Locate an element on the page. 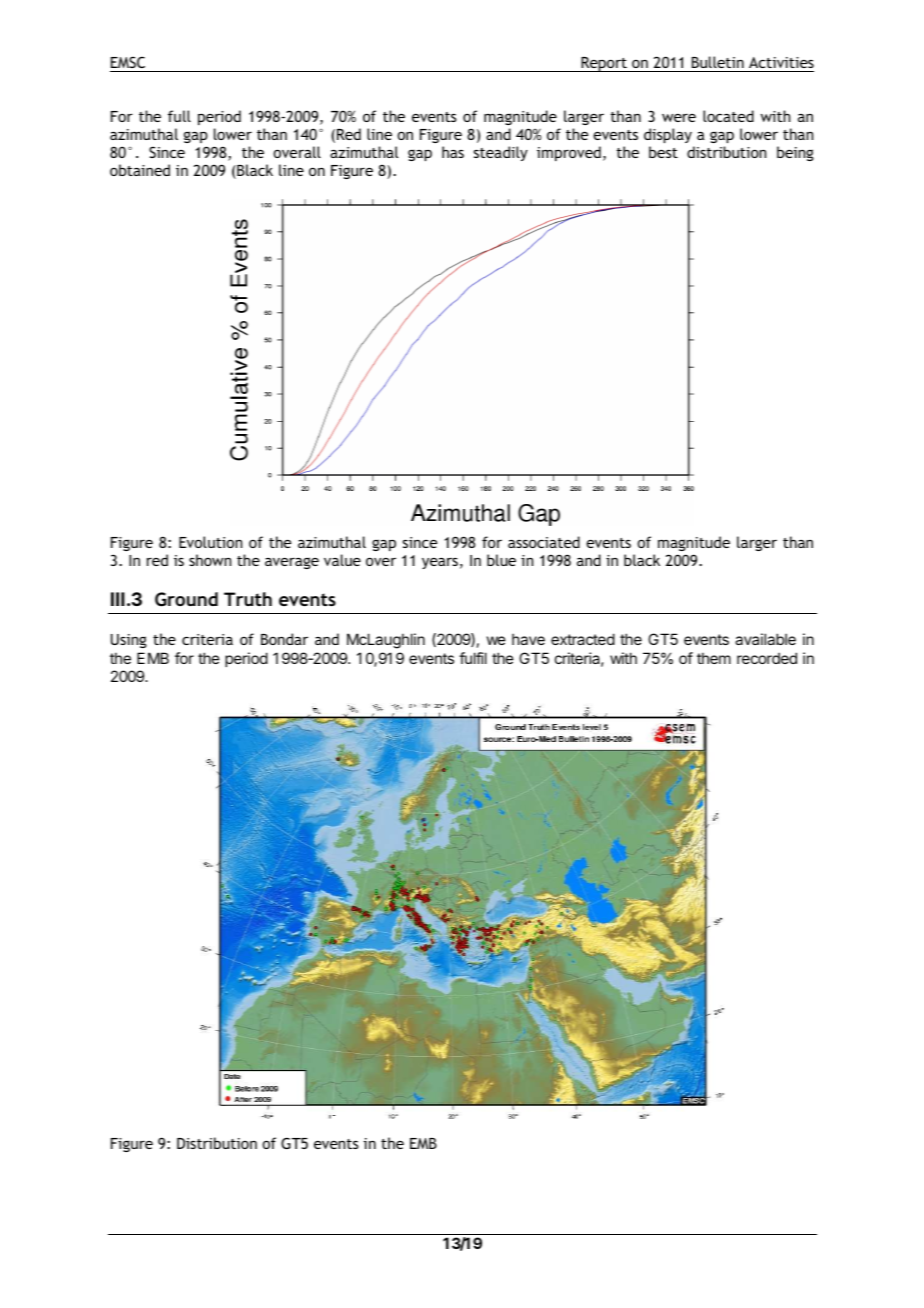  associated is located at coordinates (544, 542).
